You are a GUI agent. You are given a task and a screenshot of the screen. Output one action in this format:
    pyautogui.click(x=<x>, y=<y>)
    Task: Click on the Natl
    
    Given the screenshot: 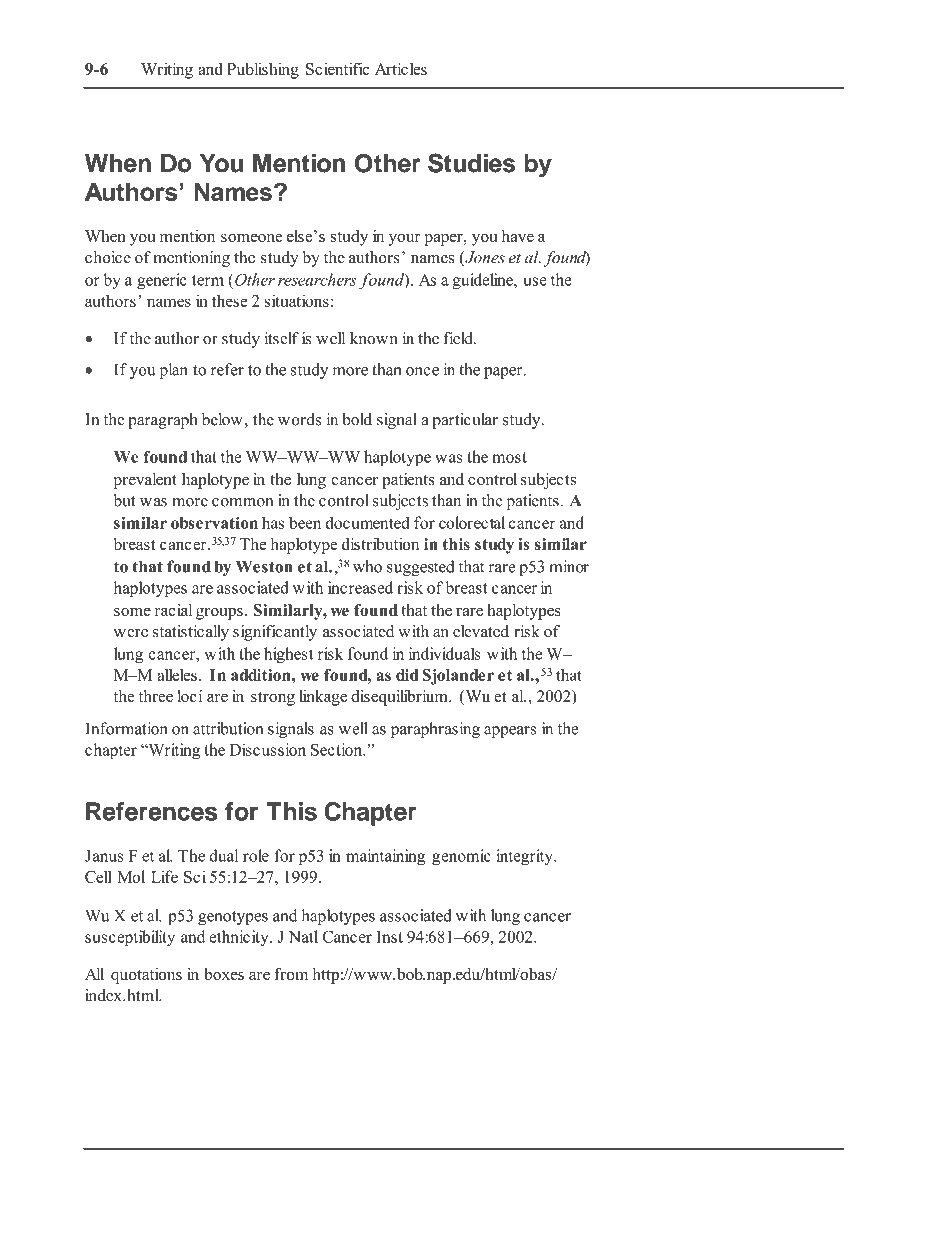 What is the action you would take?
    pyautogui.click(x=303, y=936)
